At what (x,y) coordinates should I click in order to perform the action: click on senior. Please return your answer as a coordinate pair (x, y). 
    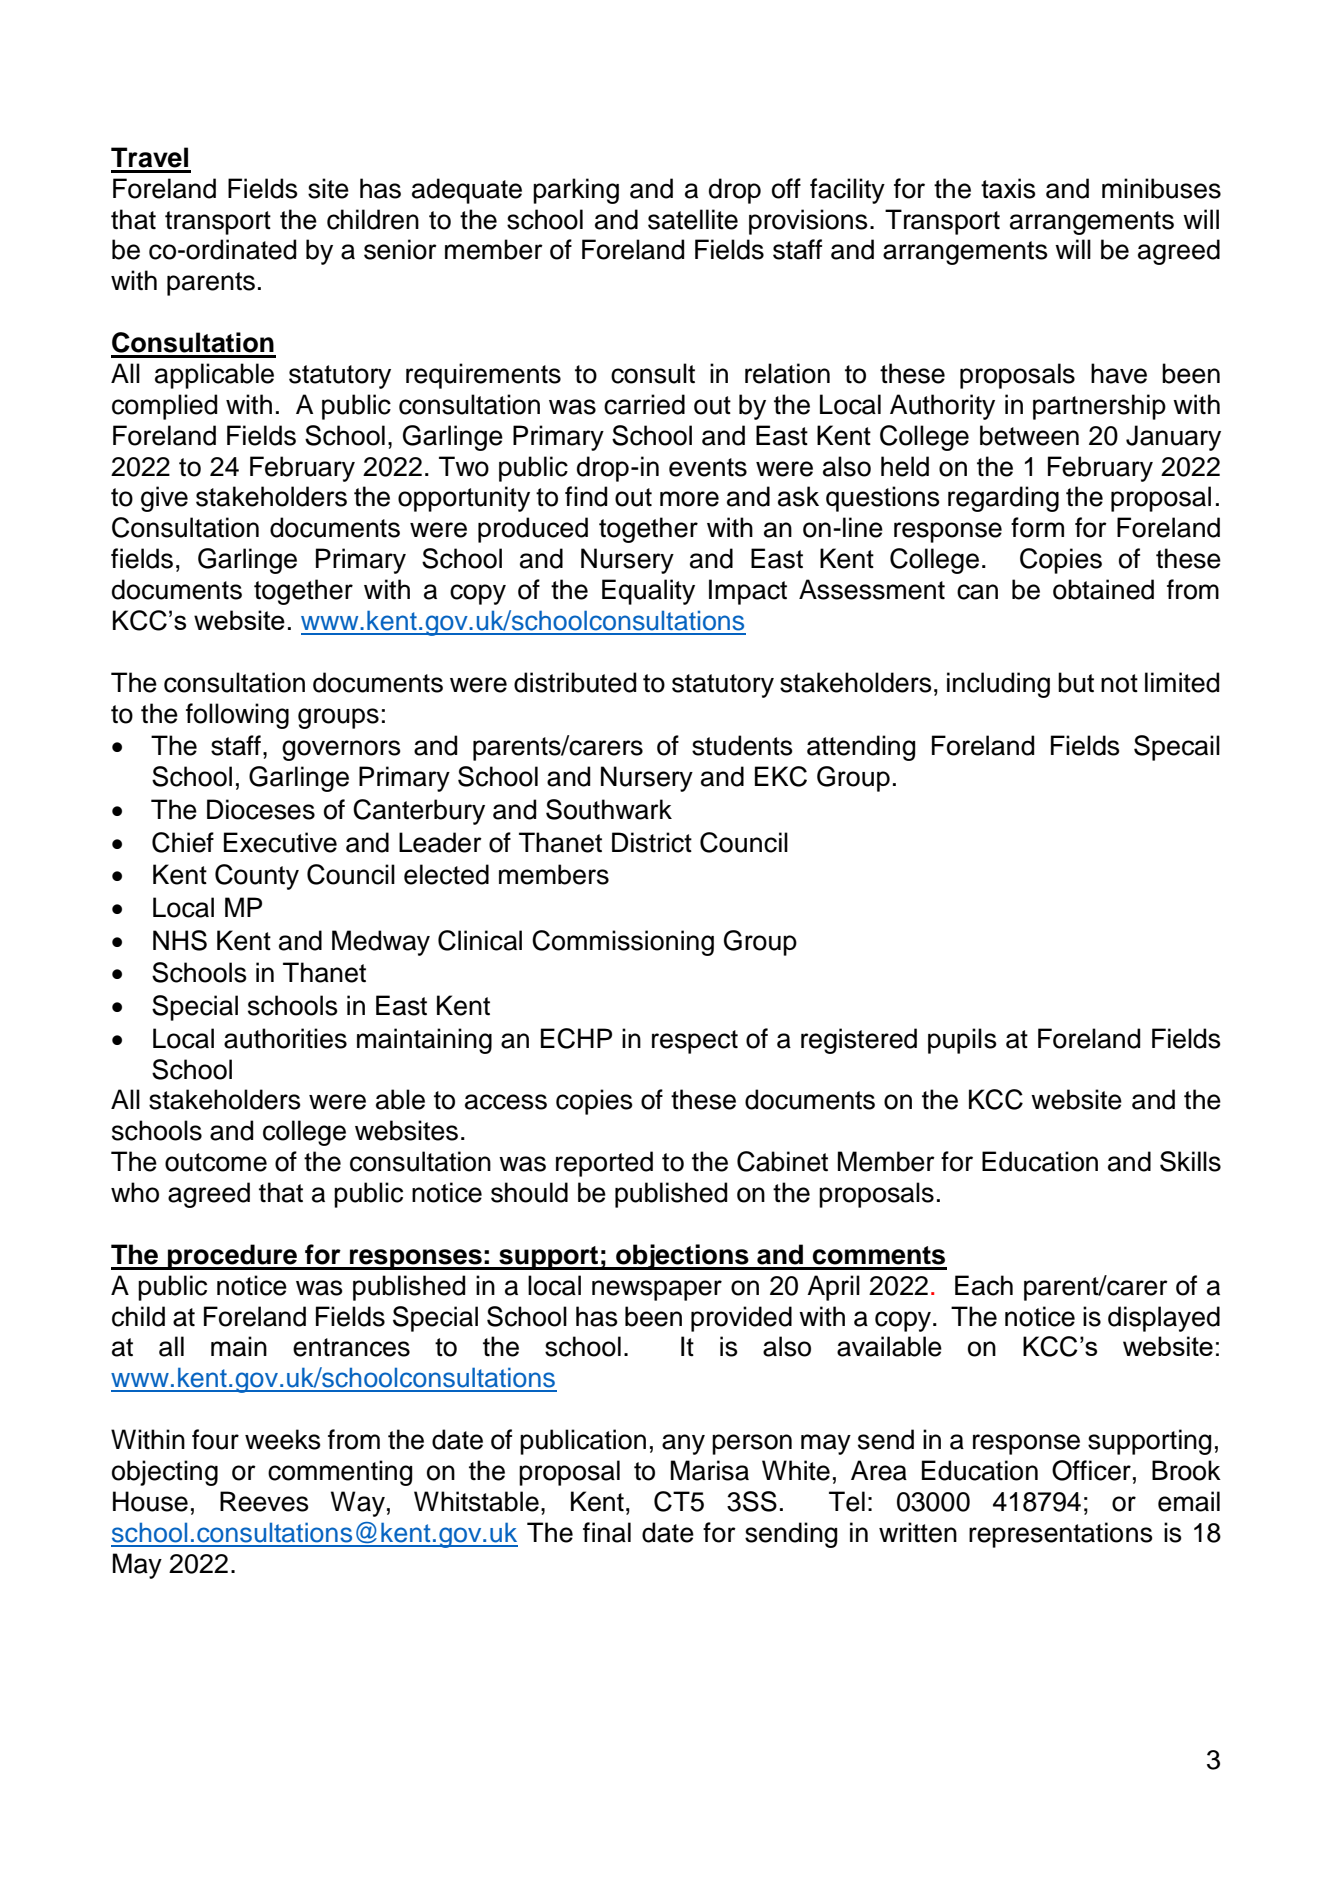
    Looking at the image, I should click on (400, 249).
